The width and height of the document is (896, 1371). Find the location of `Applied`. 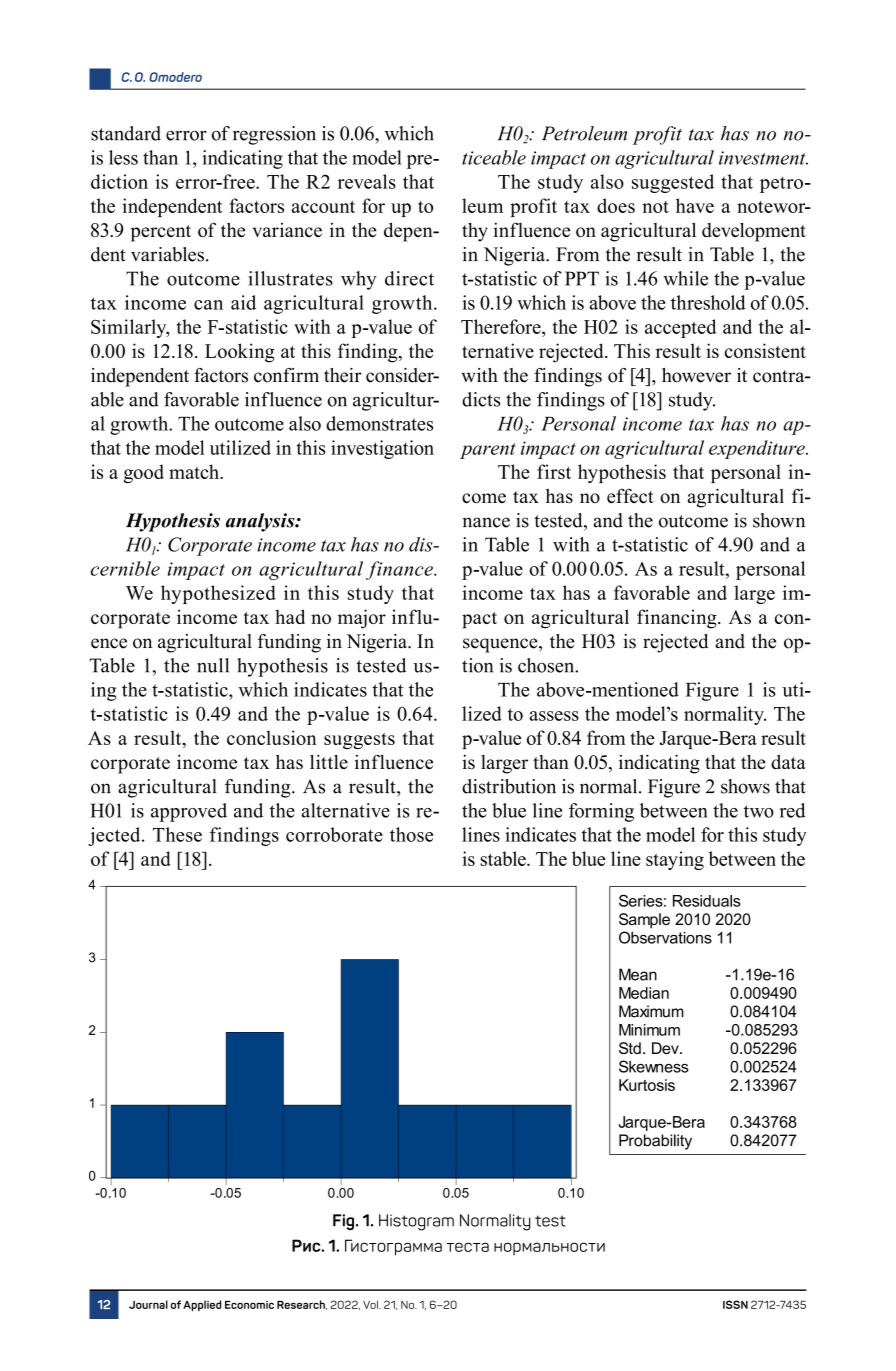

Applied is located at coordinates (202, 1306).
